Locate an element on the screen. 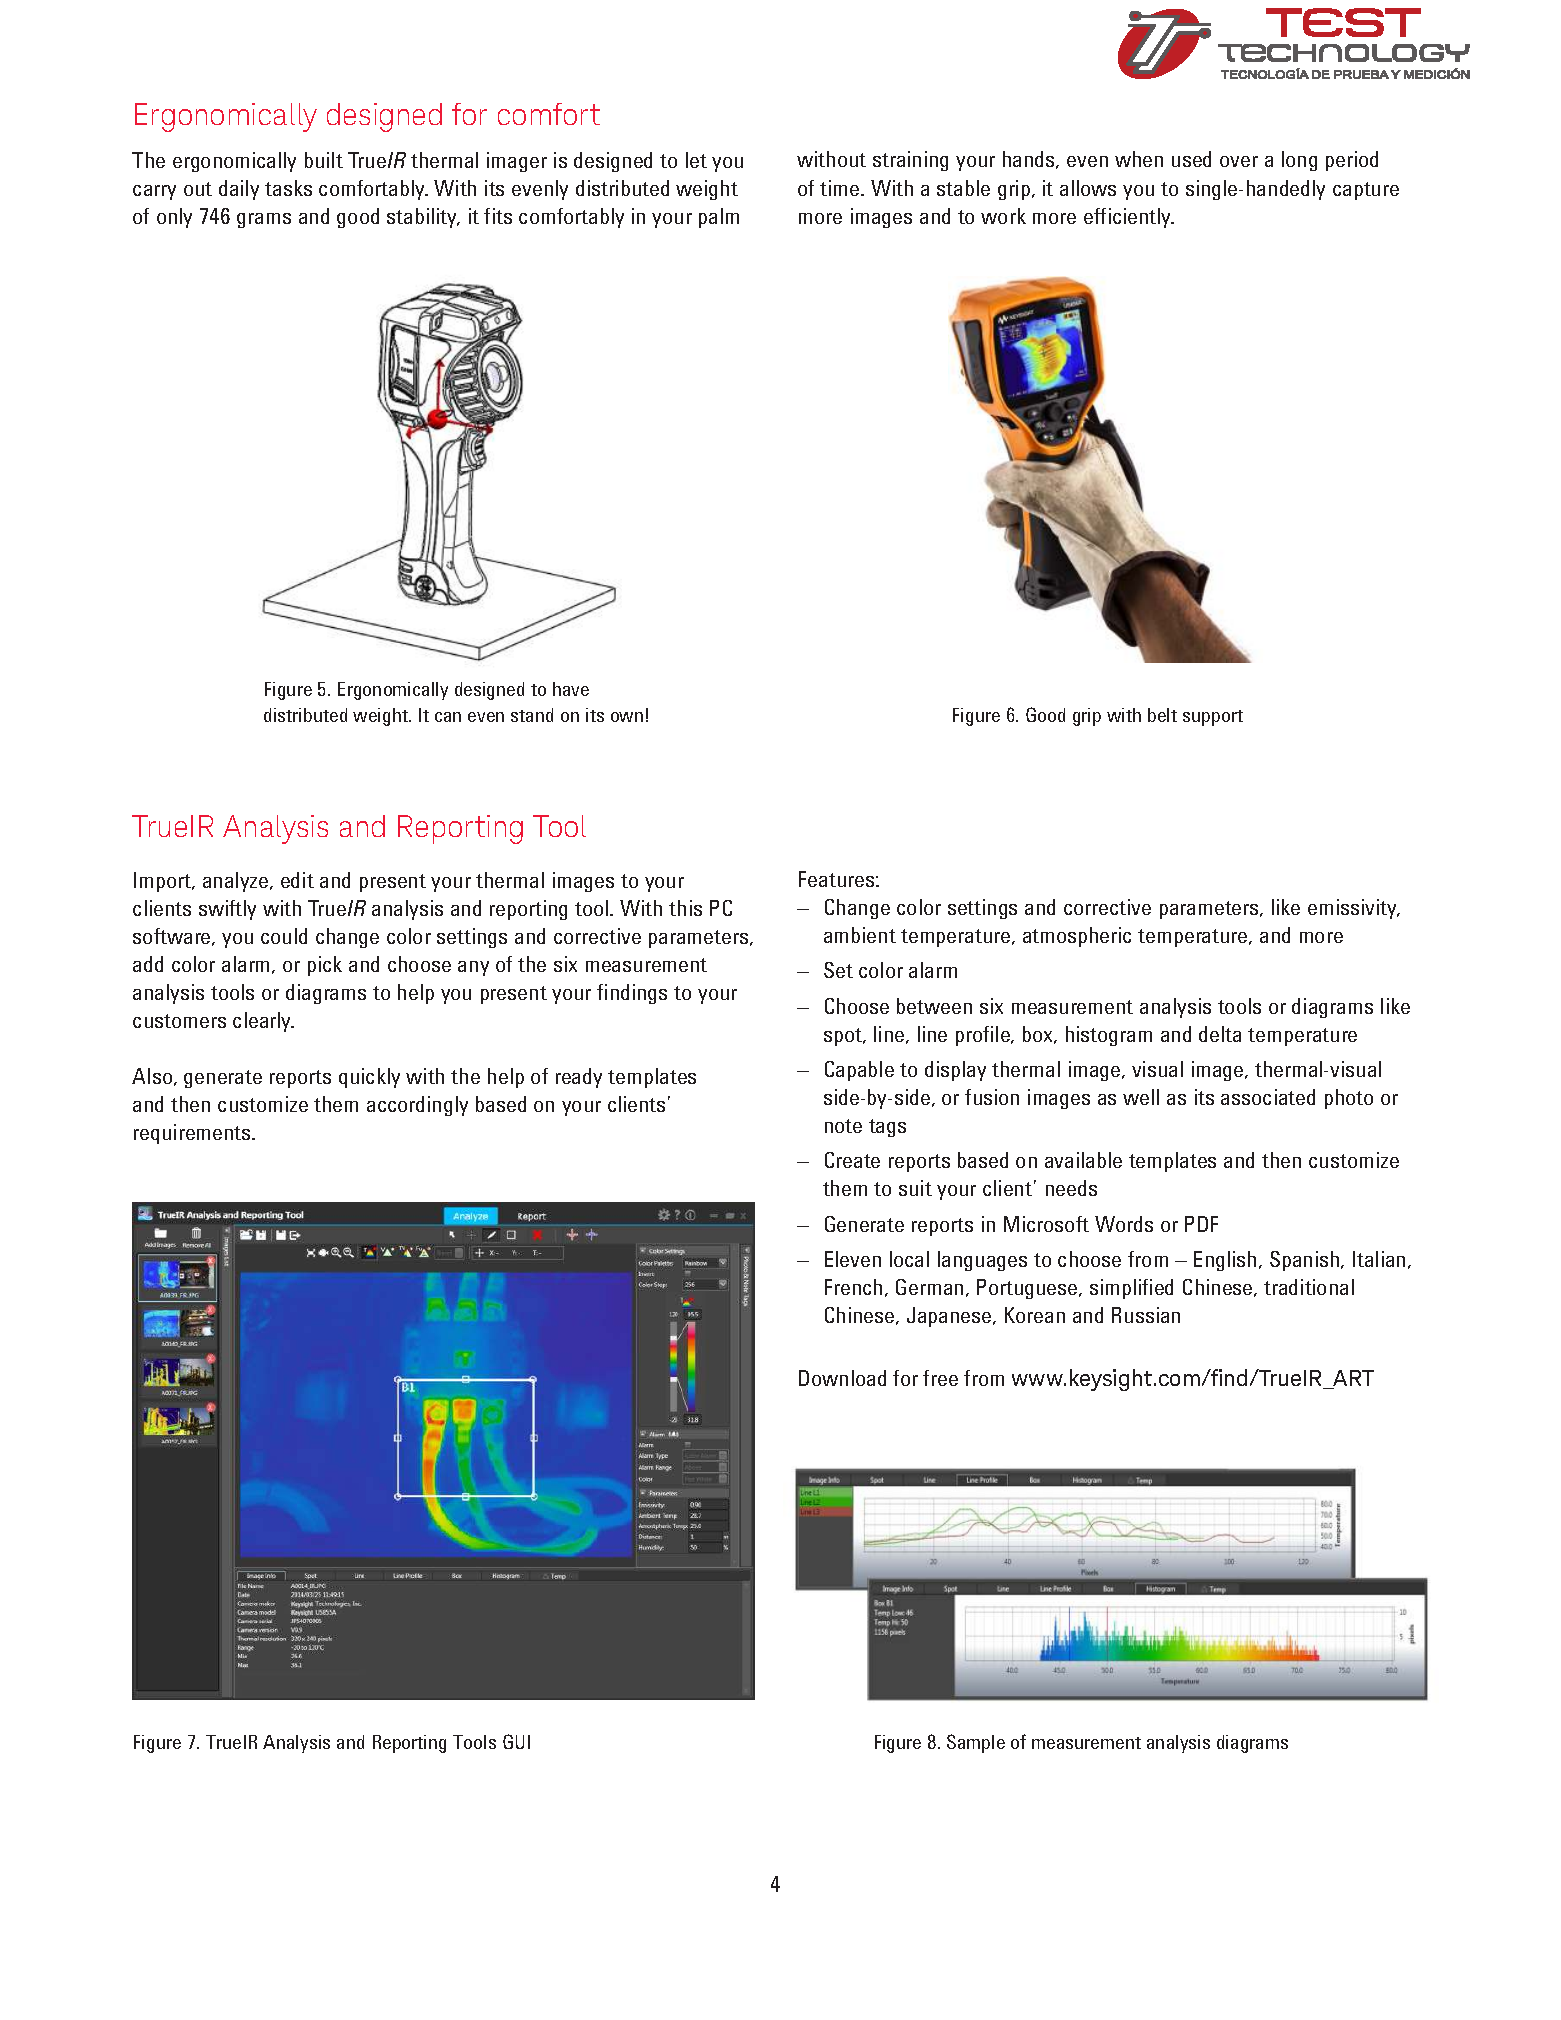 The height and width of the screenshot is (2020, 1561). tasks is located at coordinates (288, 188).
